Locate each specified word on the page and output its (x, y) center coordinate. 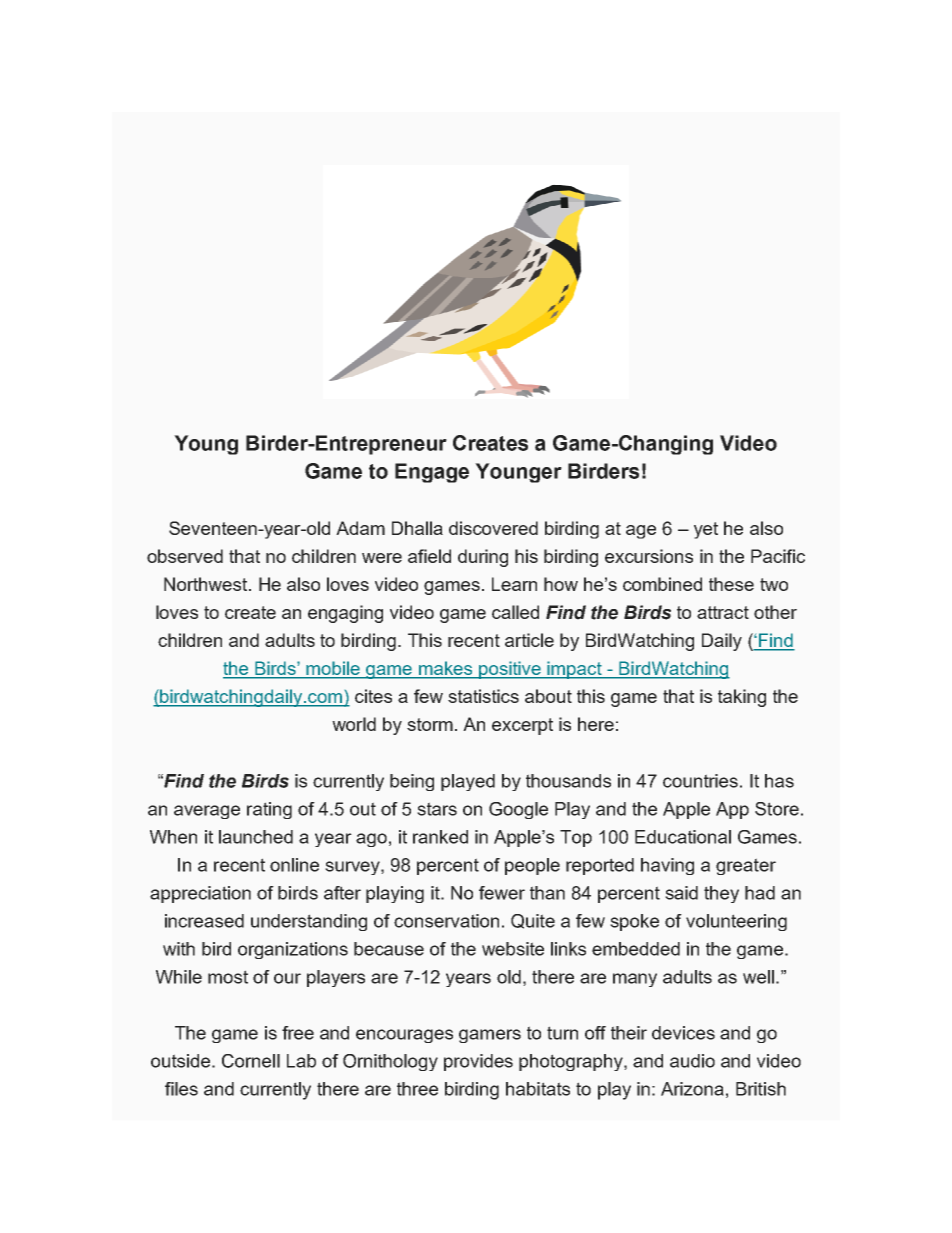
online (294, 865)
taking (742, 698)
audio (692, 1061)
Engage (432, 473)
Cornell (251, 1061)
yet (706, 530)
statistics (483, 696)
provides (478, 1062)
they (721, 894)
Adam (360, 528)
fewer (502, 893)
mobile (334, 669)
